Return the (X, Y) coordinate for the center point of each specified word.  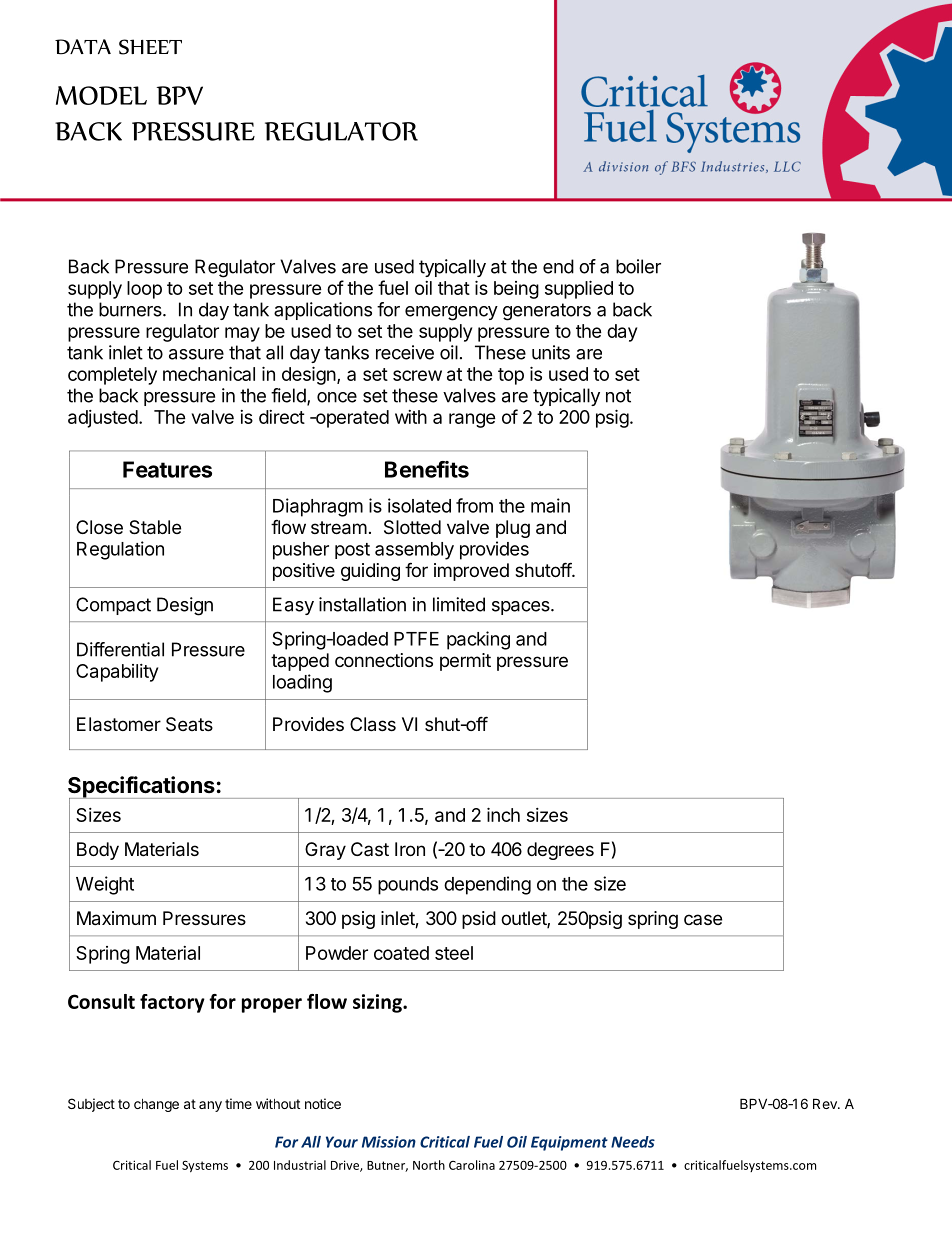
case (703, 919)
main (550, 505)
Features (167, 469)
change (156, 1105)
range (472, 420)
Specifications (142, 788)
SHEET (150, 47)
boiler (638, 266)
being (516, 290)
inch (503, 814)
